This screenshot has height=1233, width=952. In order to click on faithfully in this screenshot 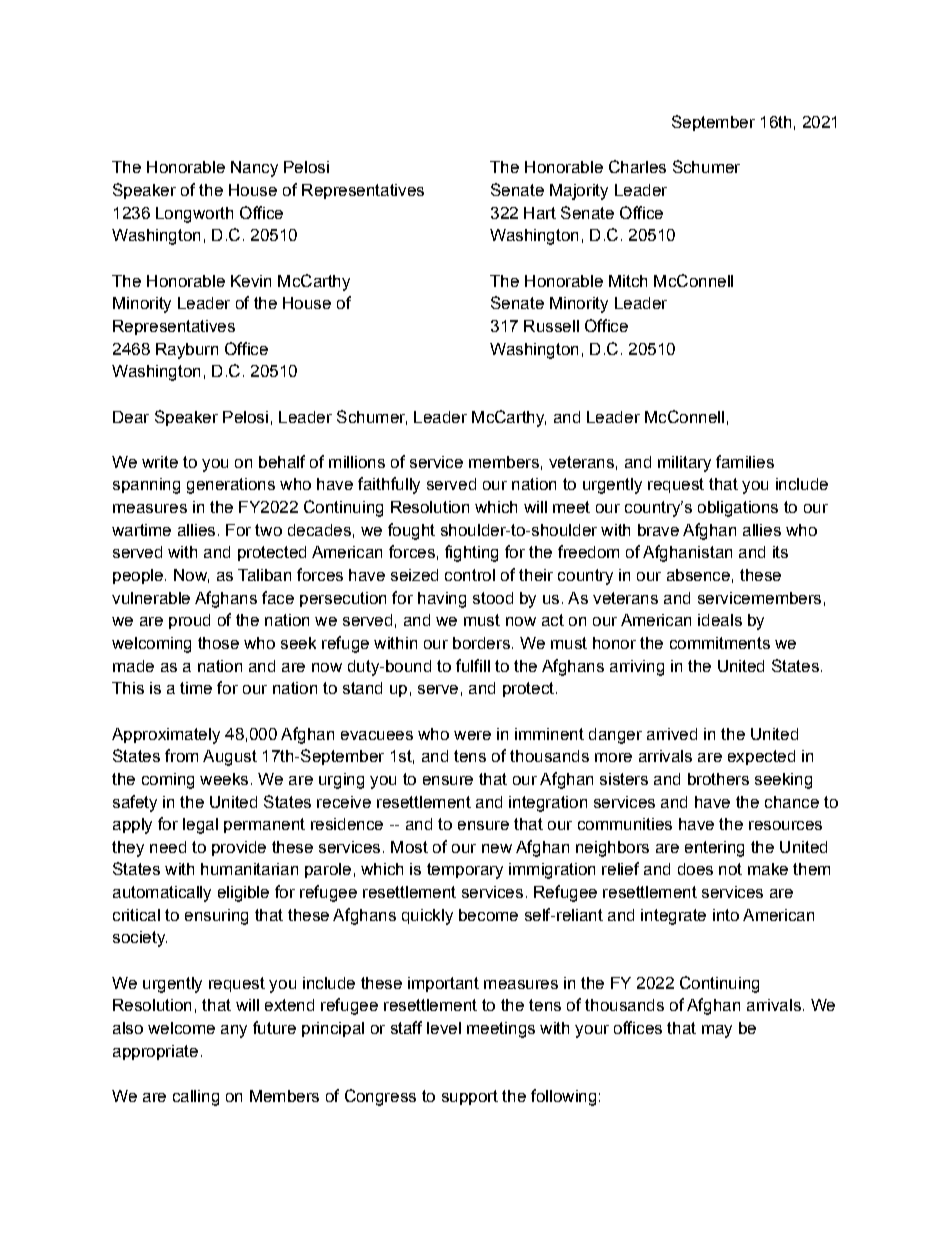, I will do `click(389, 485)`.
